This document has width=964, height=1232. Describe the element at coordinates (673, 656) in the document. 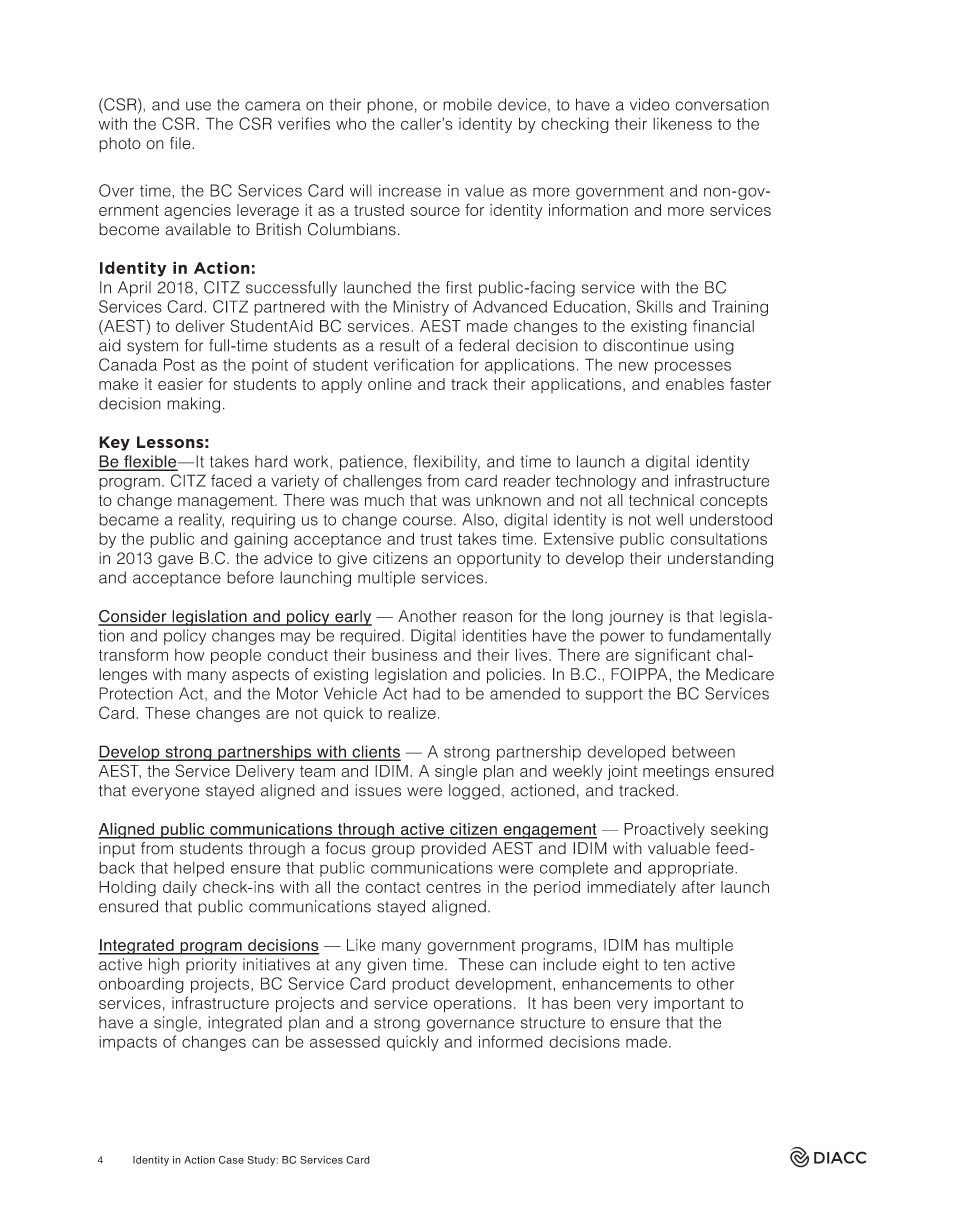

I see `significant` at that location.
